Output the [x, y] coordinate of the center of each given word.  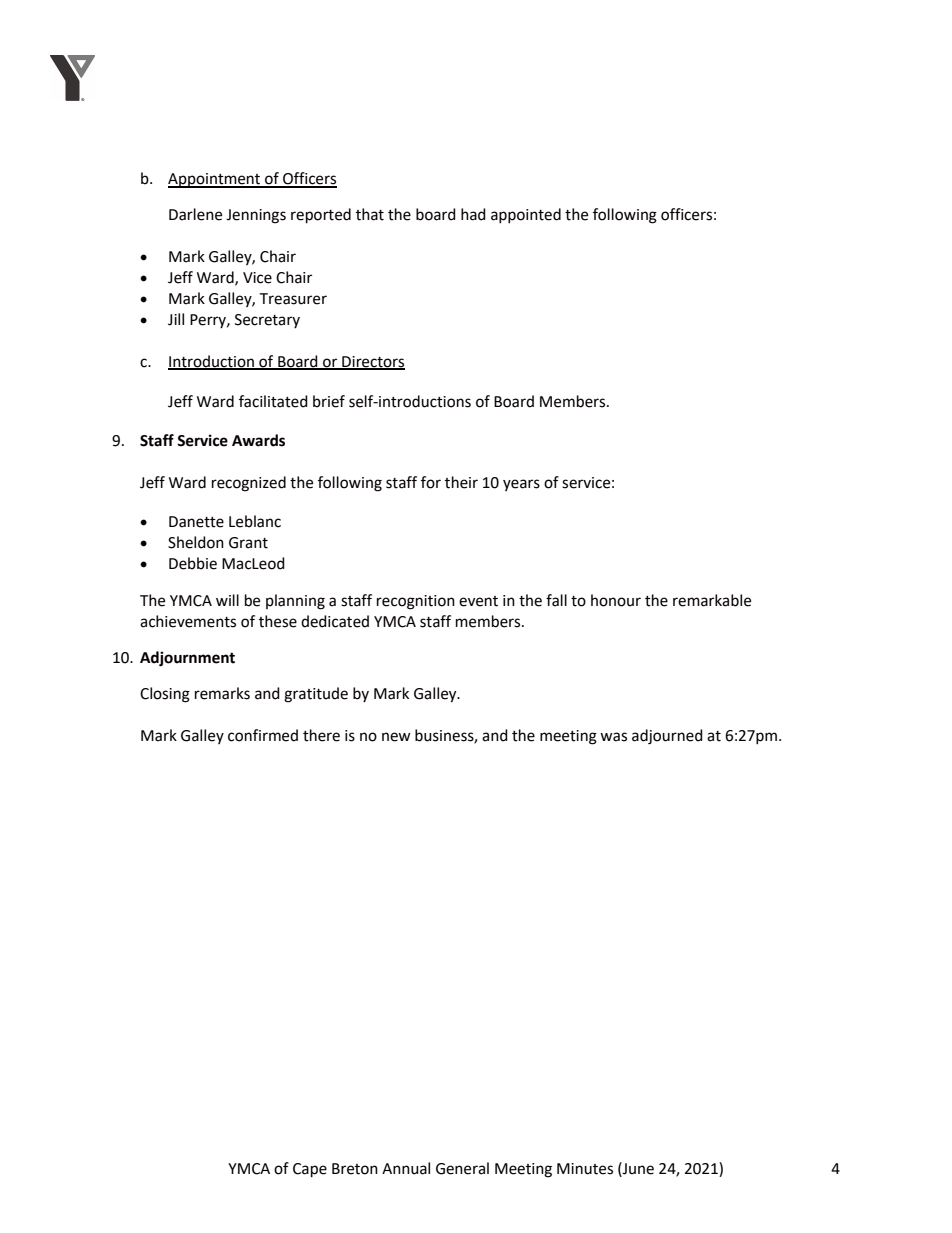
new [396, 737]
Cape [310, 1170]
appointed [526, 216]
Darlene [195, 214]
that [370, 214]
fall [556, 600]
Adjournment [187, 659]
